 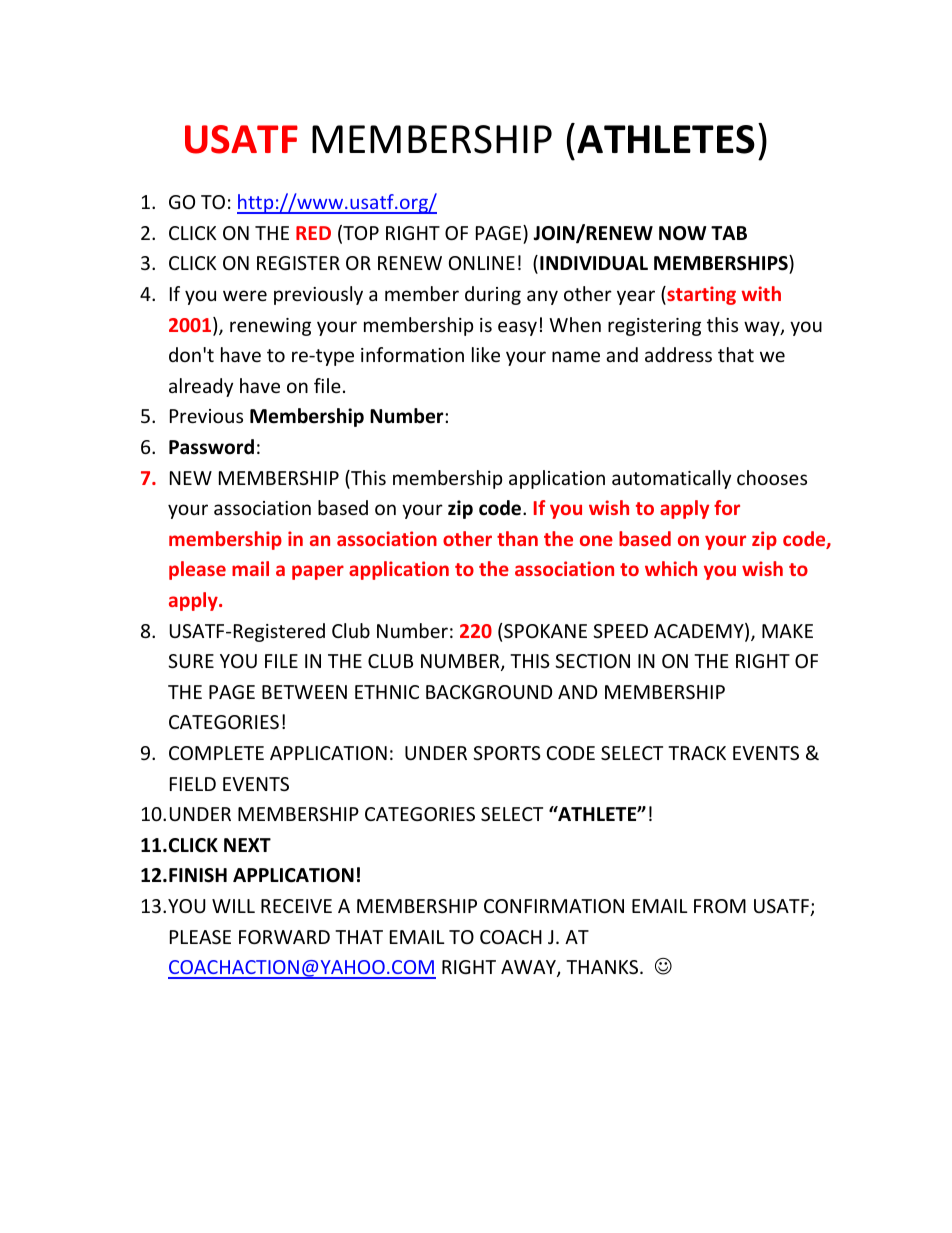 What do you see at coordinates (284, 937) in the image?
I see `FORWARD` at bounding box center [284, 937].
